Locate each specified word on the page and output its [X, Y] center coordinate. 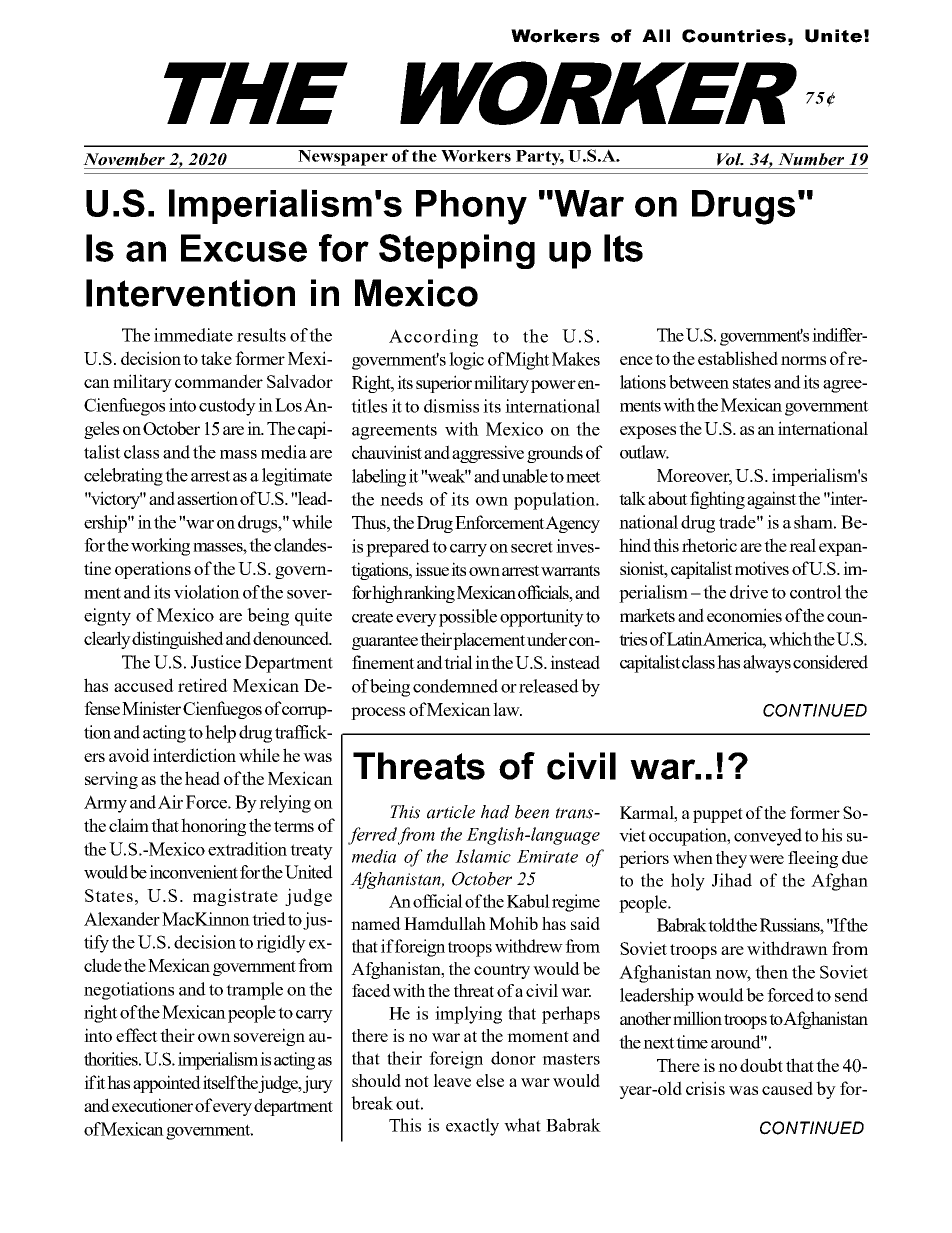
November [124, 159]
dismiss [451, 406]
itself [220, 1082]
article [451, 812]
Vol [730, 159]
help [220, 734]
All [656, 35]
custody [227, 407]
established [738, 358]
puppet [718, 815]
